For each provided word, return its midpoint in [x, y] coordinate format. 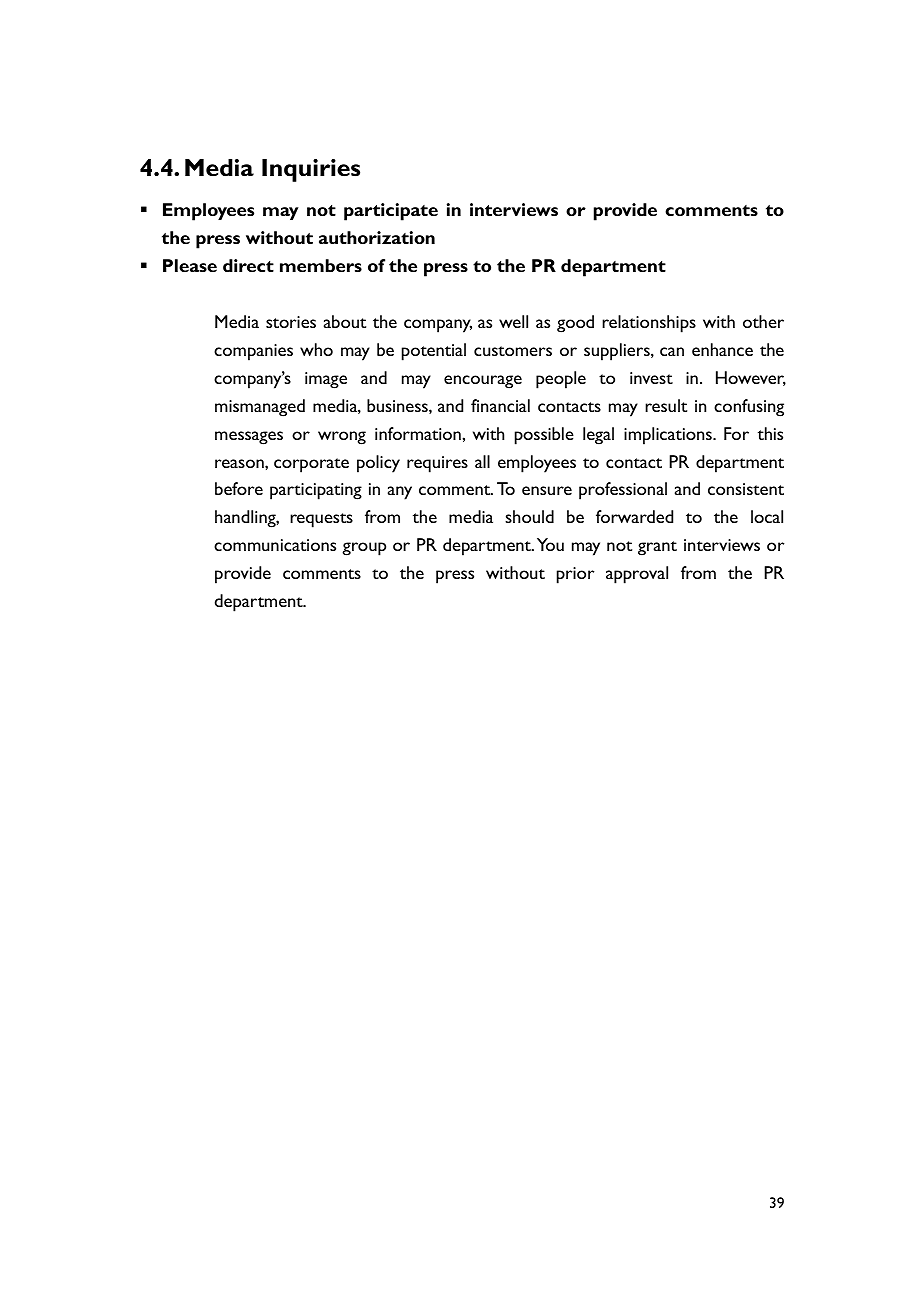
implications [669, 436]
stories [291, 322]
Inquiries [311, 170]
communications [275, 545]
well [513, 321]
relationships [649, 324]
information [419, 433]
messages [249, 438]
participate [391, 212]
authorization [377, 237]
